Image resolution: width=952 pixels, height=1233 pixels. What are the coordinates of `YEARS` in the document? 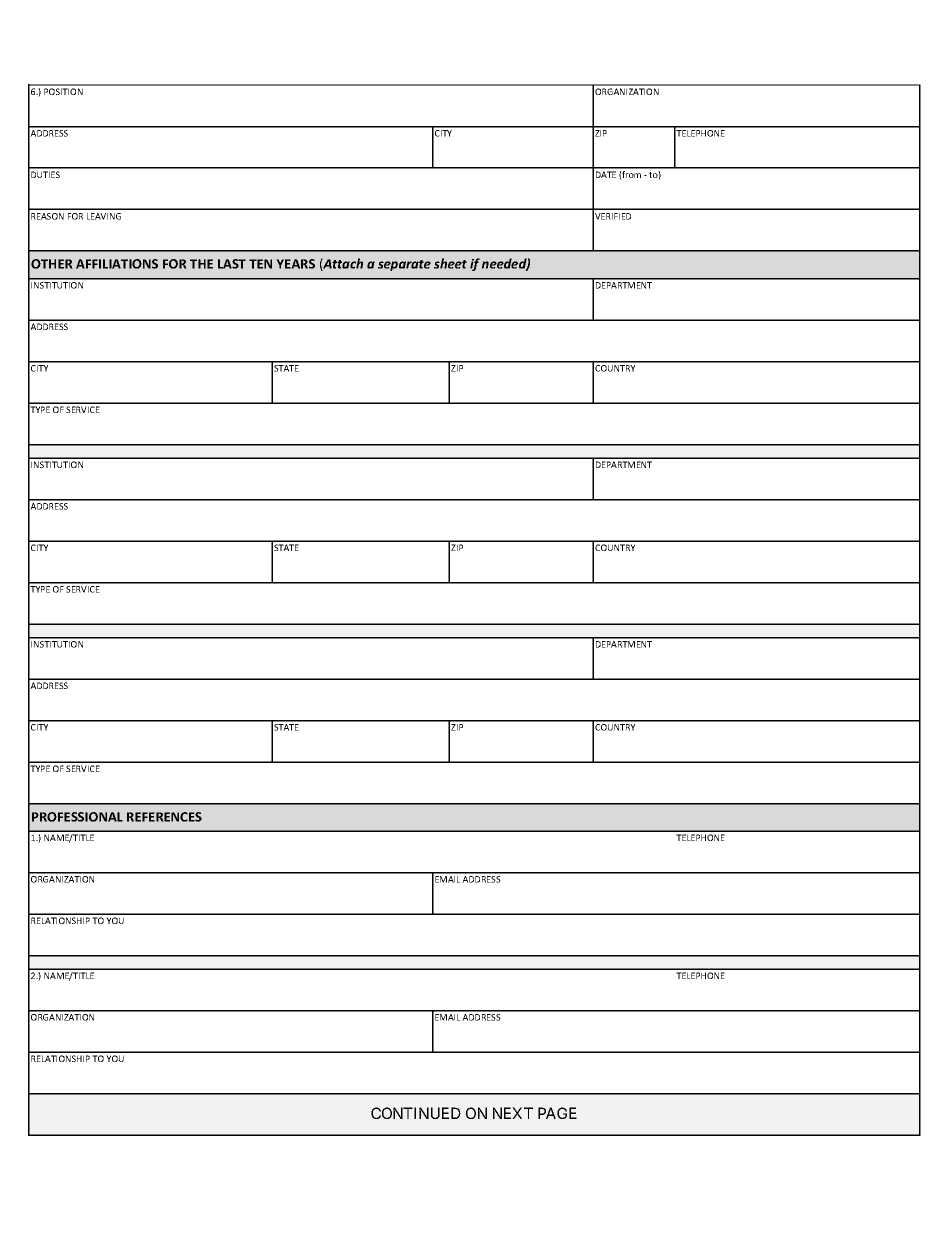 It's located at (295, 264).
